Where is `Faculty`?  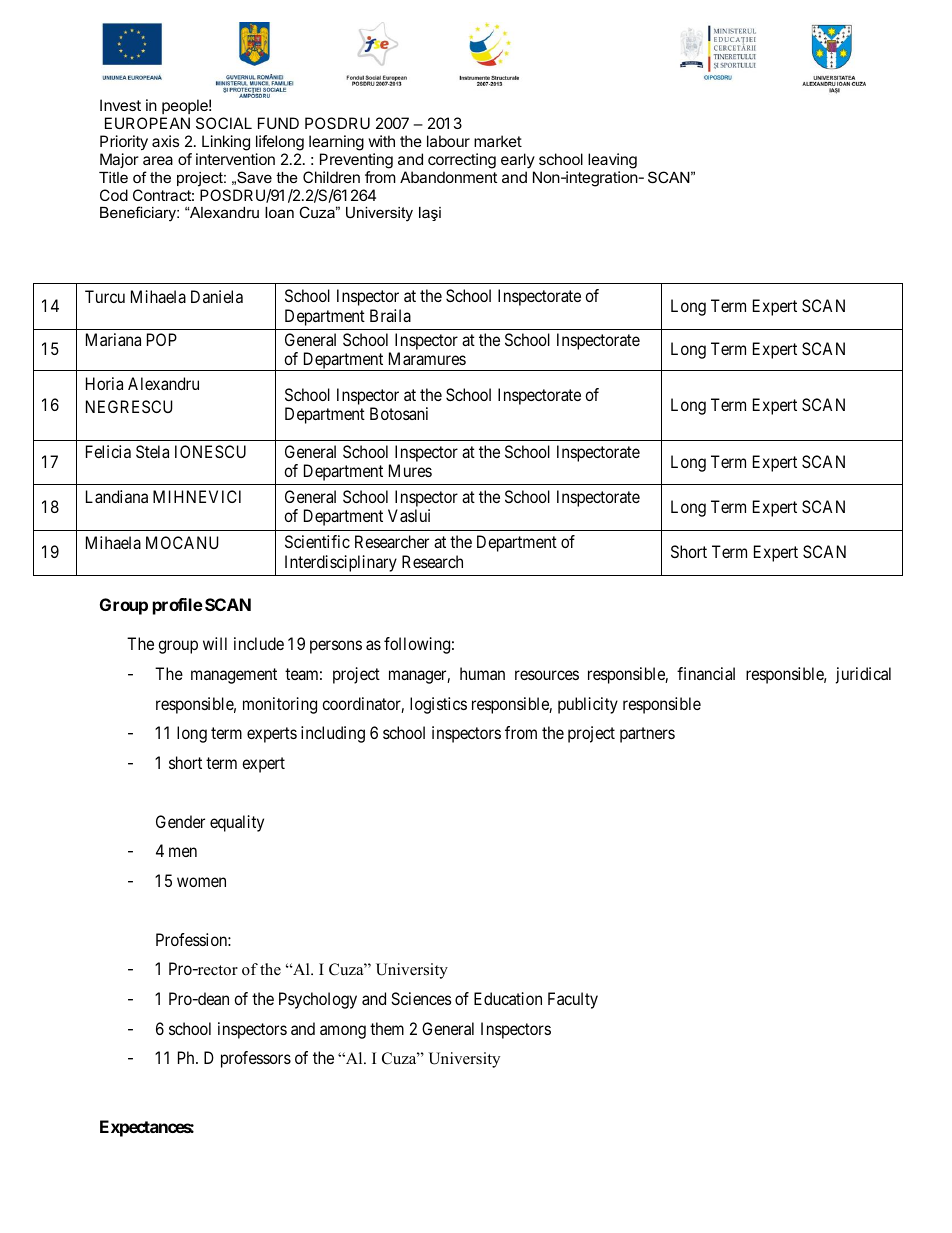 Faculty is located at coordinates (573, 1000).
